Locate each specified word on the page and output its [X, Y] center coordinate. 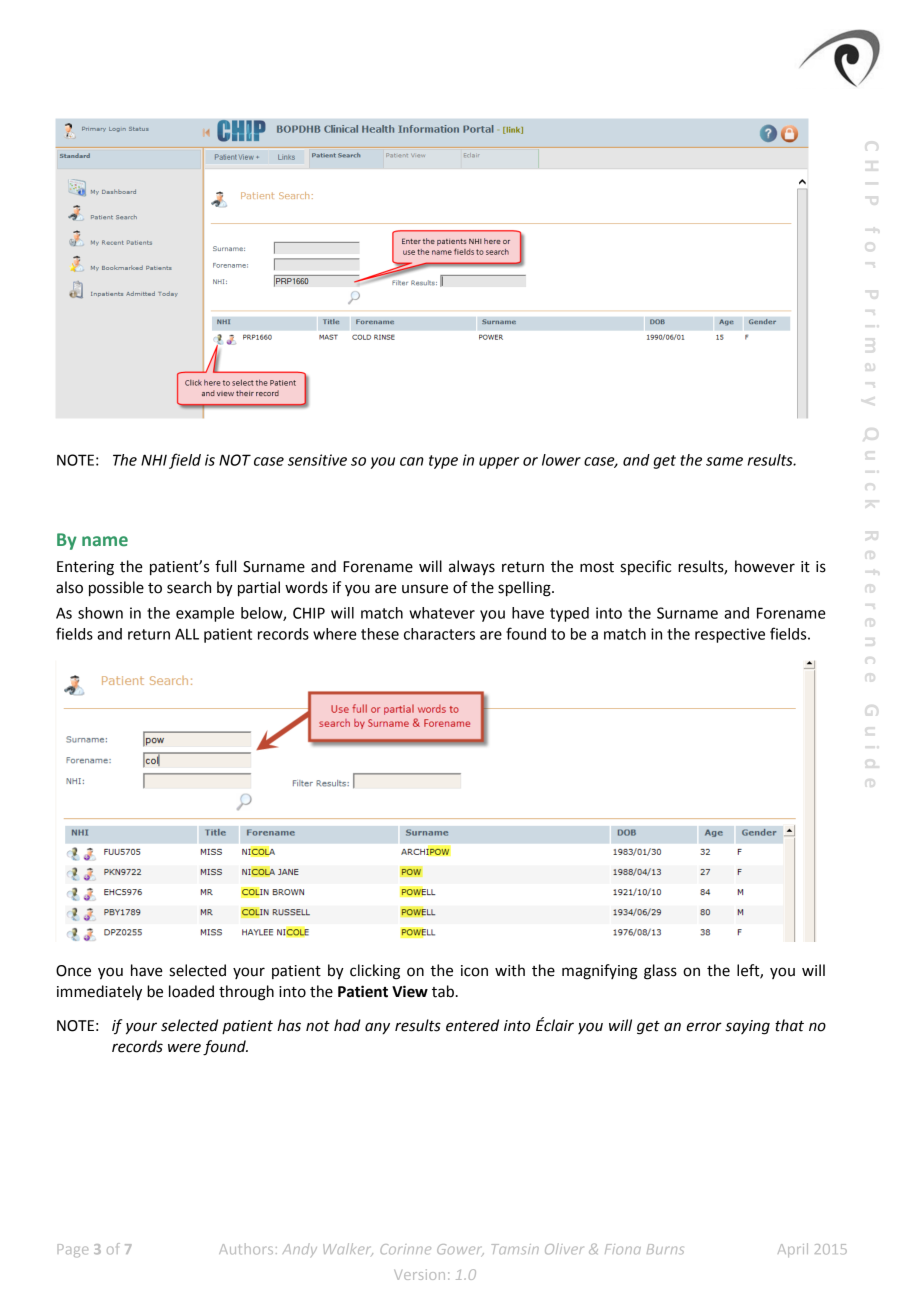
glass [660, 972]
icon [474, 971]
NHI [154, 460]
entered [472, 1025]
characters [439, 634]
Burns [665, 1249]
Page [73, 1250]
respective [730, 635]
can [412, 461]
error [704, 1027]
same [724, 461]
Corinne [405, 1249]
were [184, 1048]
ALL [187, 634]
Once [73, 971]
